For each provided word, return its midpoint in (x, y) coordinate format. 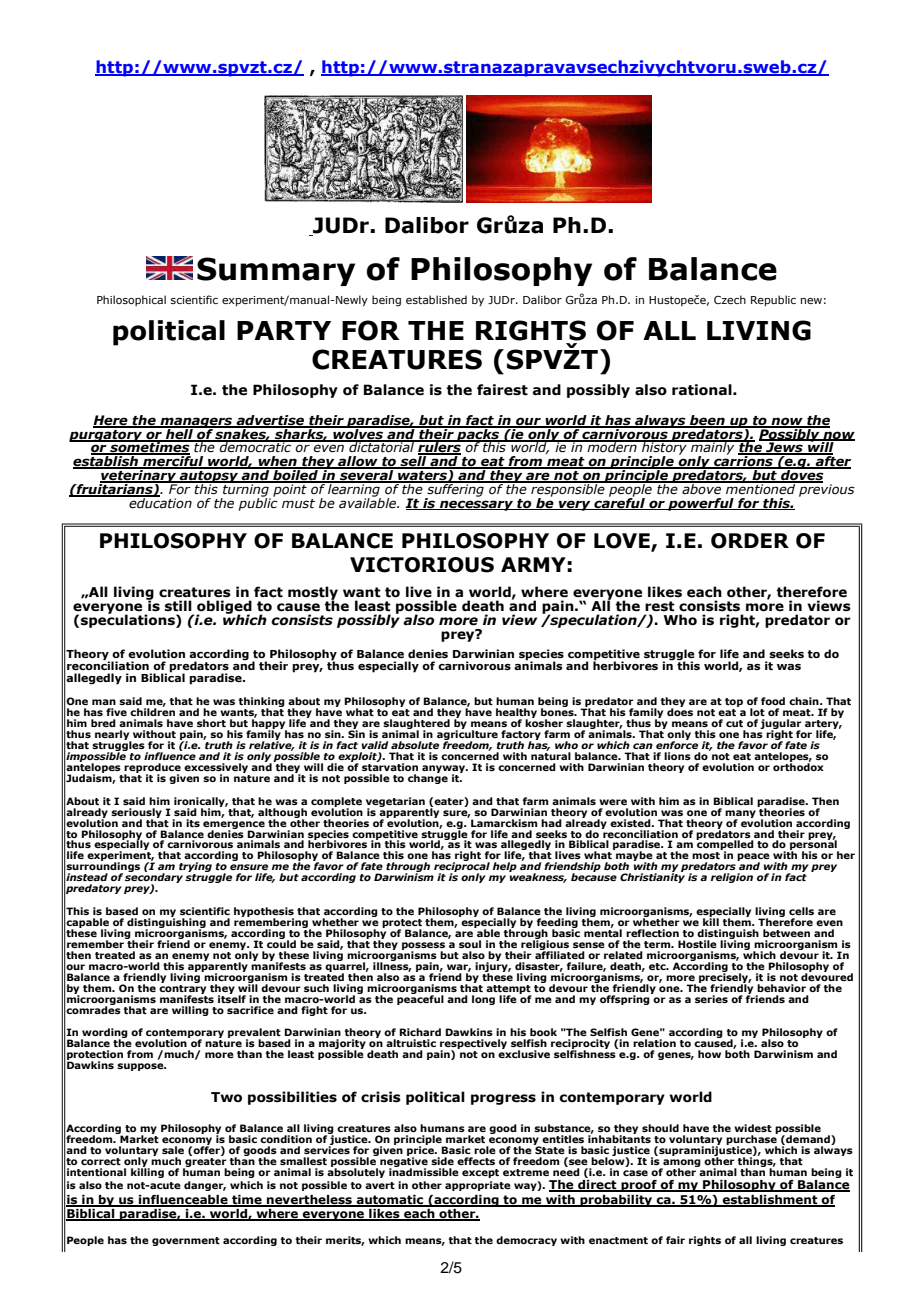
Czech (730, 299)
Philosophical (131, 300)
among (681, 1164)
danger (205, 1186)
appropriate (478, 1186)
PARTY (284, 330)
